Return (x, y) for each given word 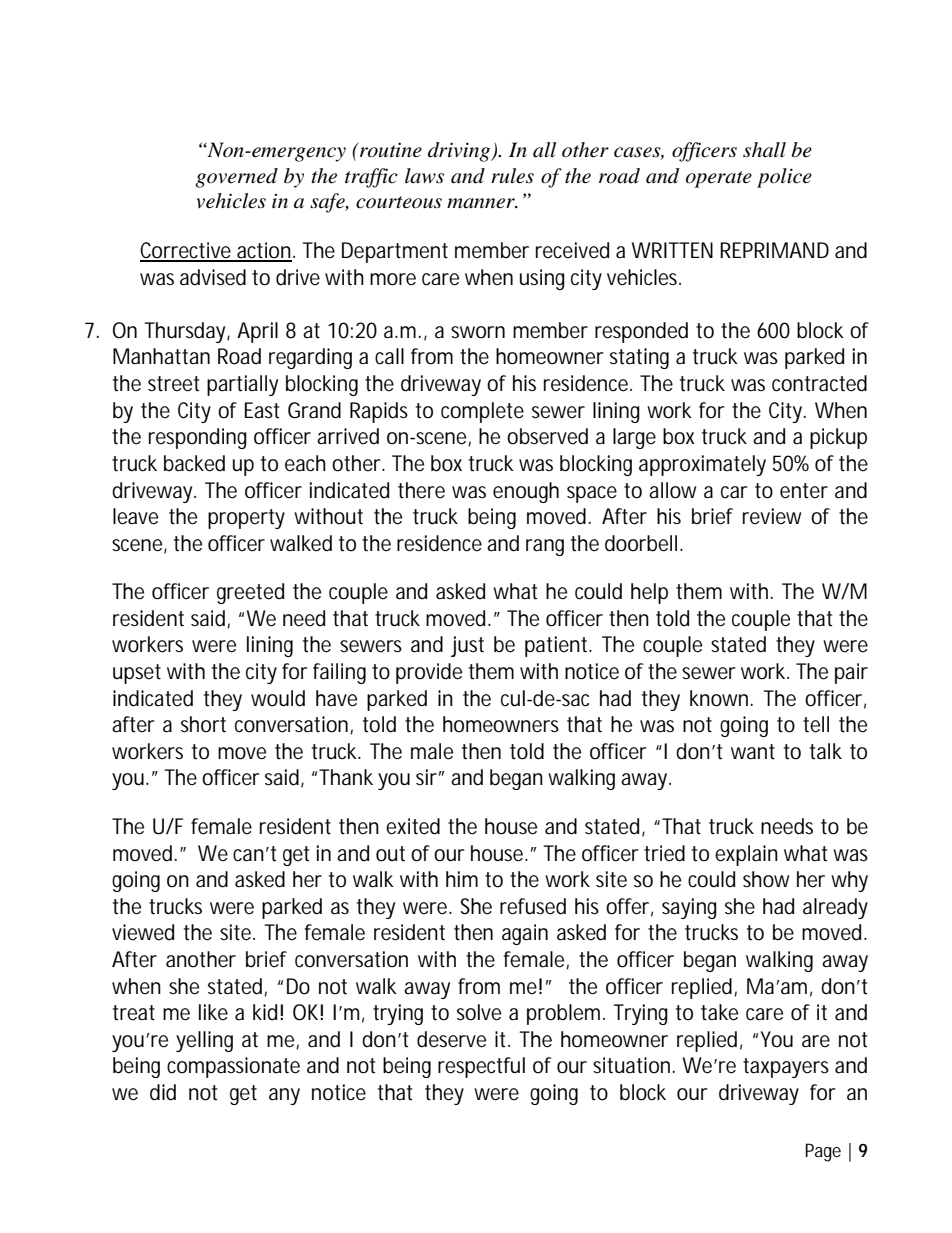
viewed (143, 932)
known (721, 698)
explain (746, 855)
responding (198, 438)
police (784, 178)
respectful (481, 1067)
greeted (250, 593)
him (462, 879)
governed (236, 178)
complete (482, 412)
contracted (819, 383)
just (467, 646)
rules (512, 176)
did (163, 1092)
